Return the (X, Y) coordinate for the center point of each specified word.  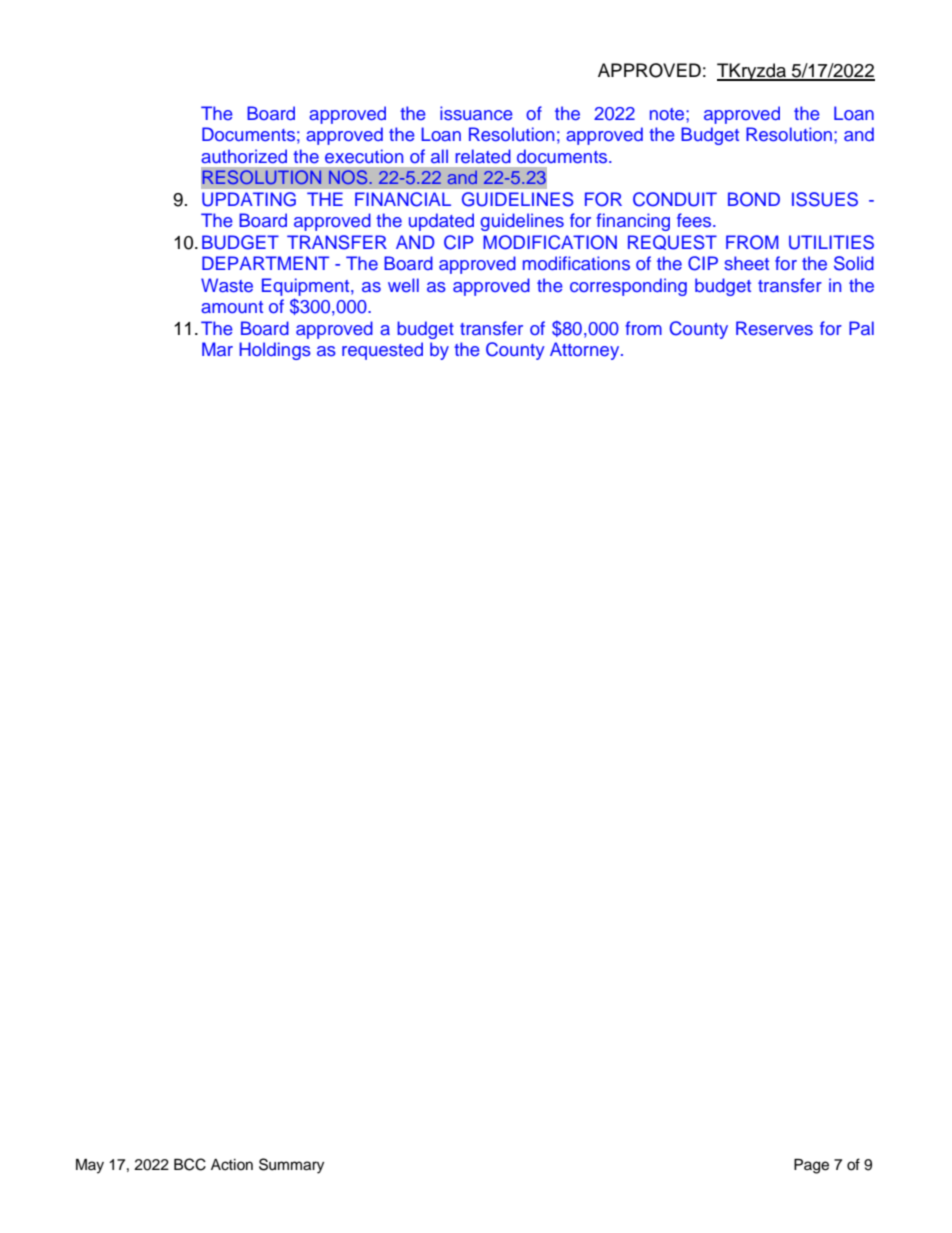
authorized (244, 156)
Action (232, 1165)
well (403, 285)
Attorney (586, 351)
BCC (190, 1164)
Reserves (774, 328)
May (90, 1166)
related (483, 156)
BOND (754, 199)
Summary (291, 1166)
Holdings (275, 351)
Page (811, 1166)
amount (232, 307)
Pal (861, 328)
